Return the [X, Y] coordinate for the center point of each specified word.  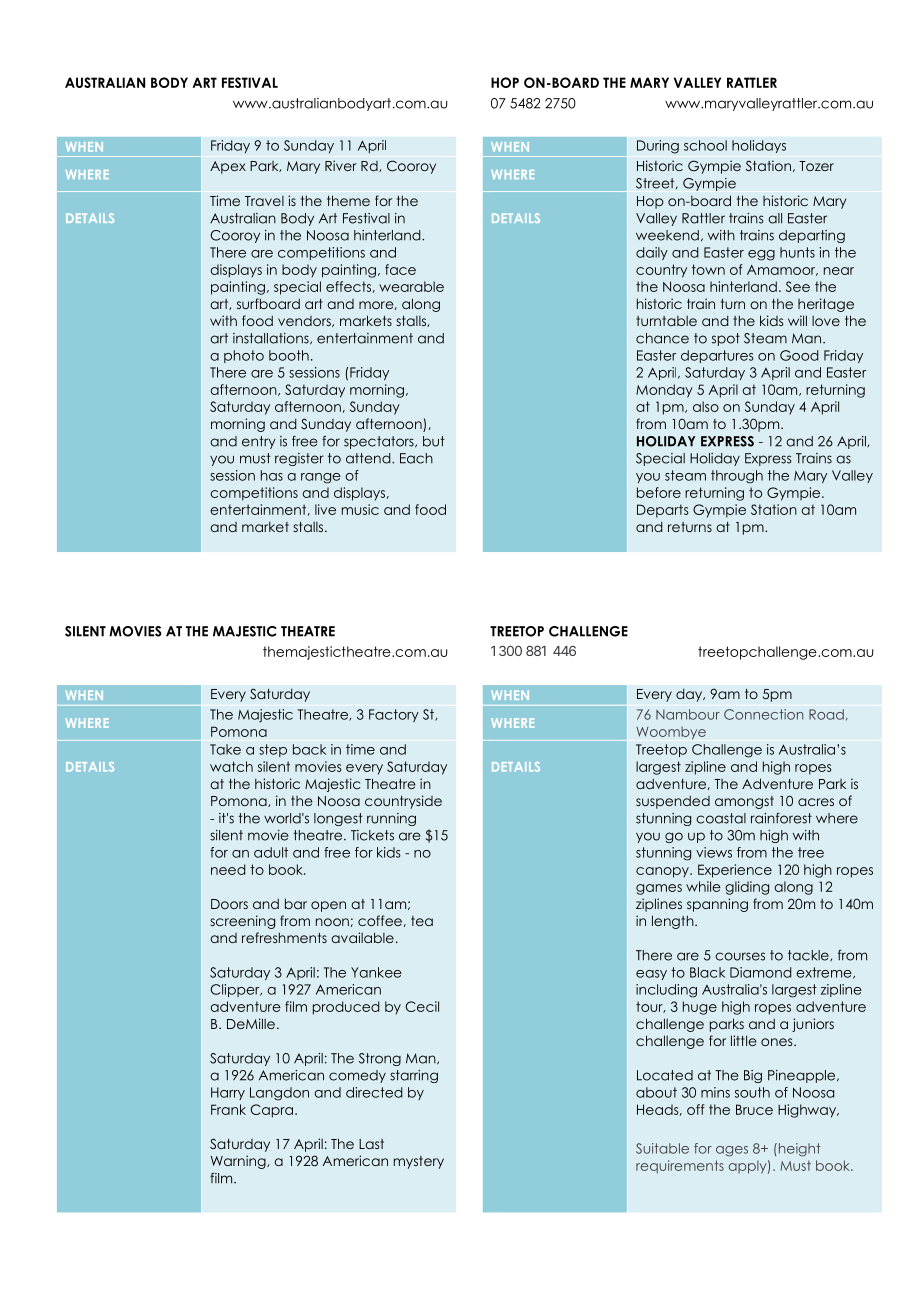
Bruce [754, 1109]
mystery [419, 1162]
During [658, 147]
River [341, 165]
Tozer [816, 166]
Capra [271, 1111]
